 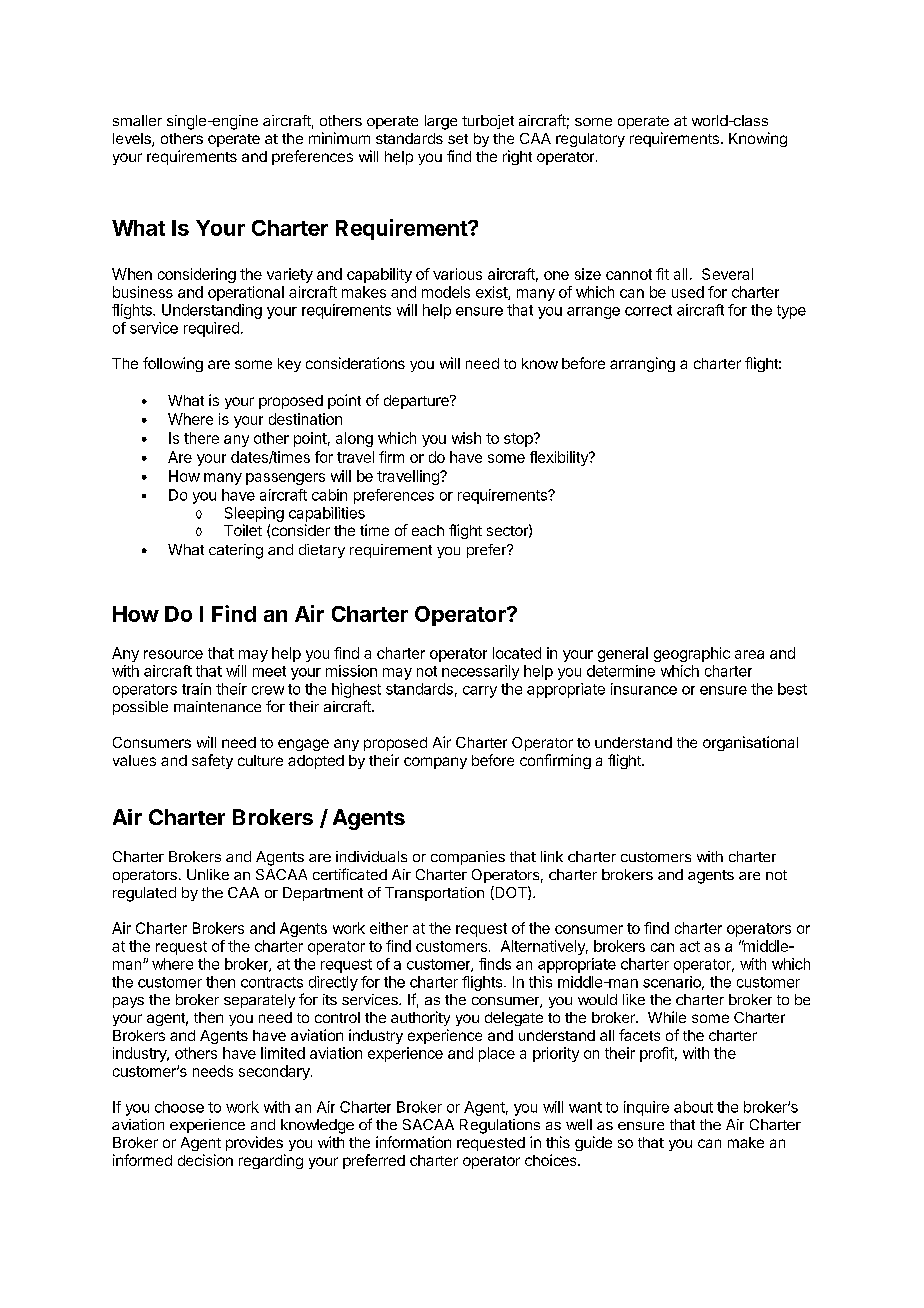 I want to click on regulatory, so click(x=590, y=140).
